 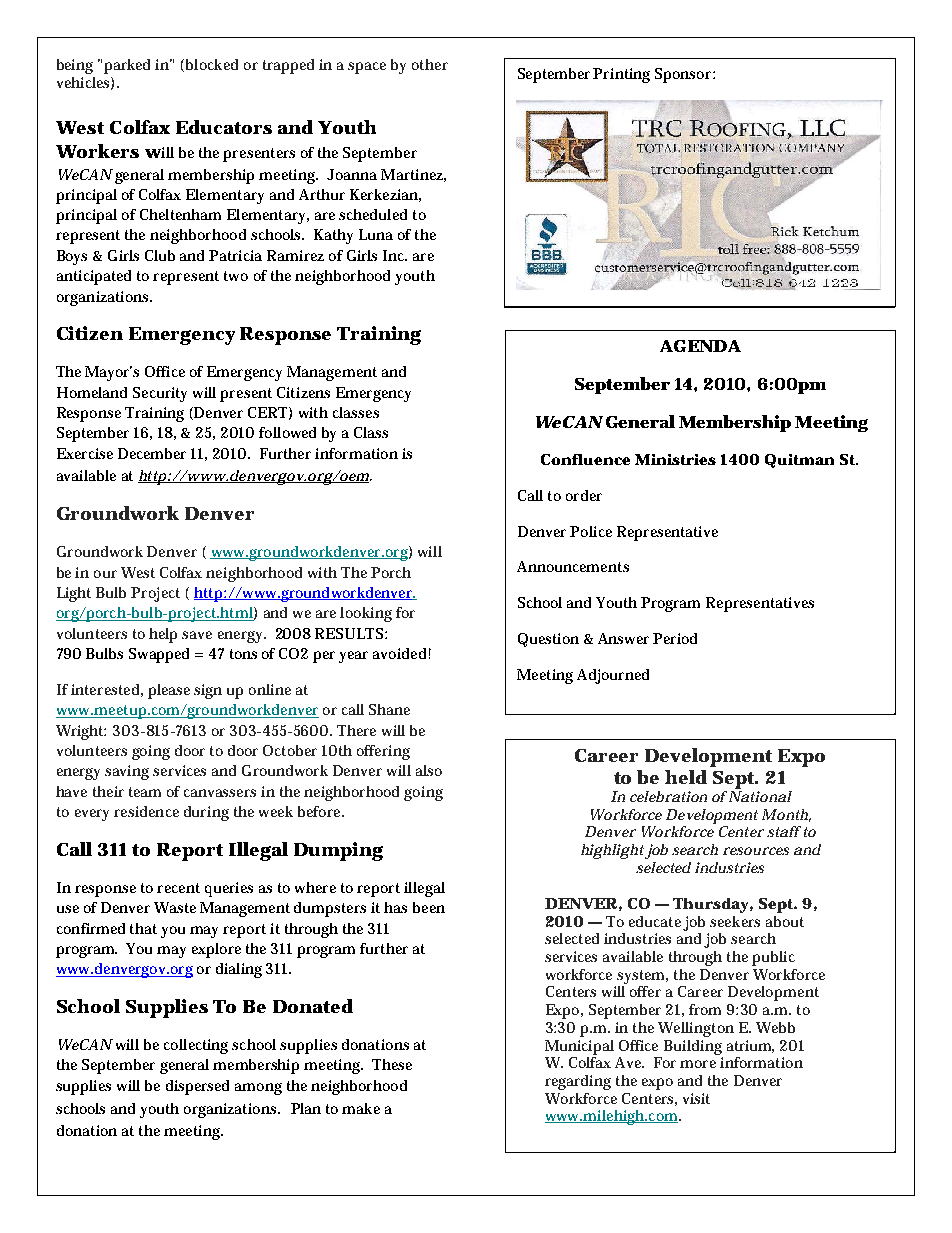 What do you see at coordinates (430, 64) in the screenshot?
I see `other` at bounding box center [430, 64].
